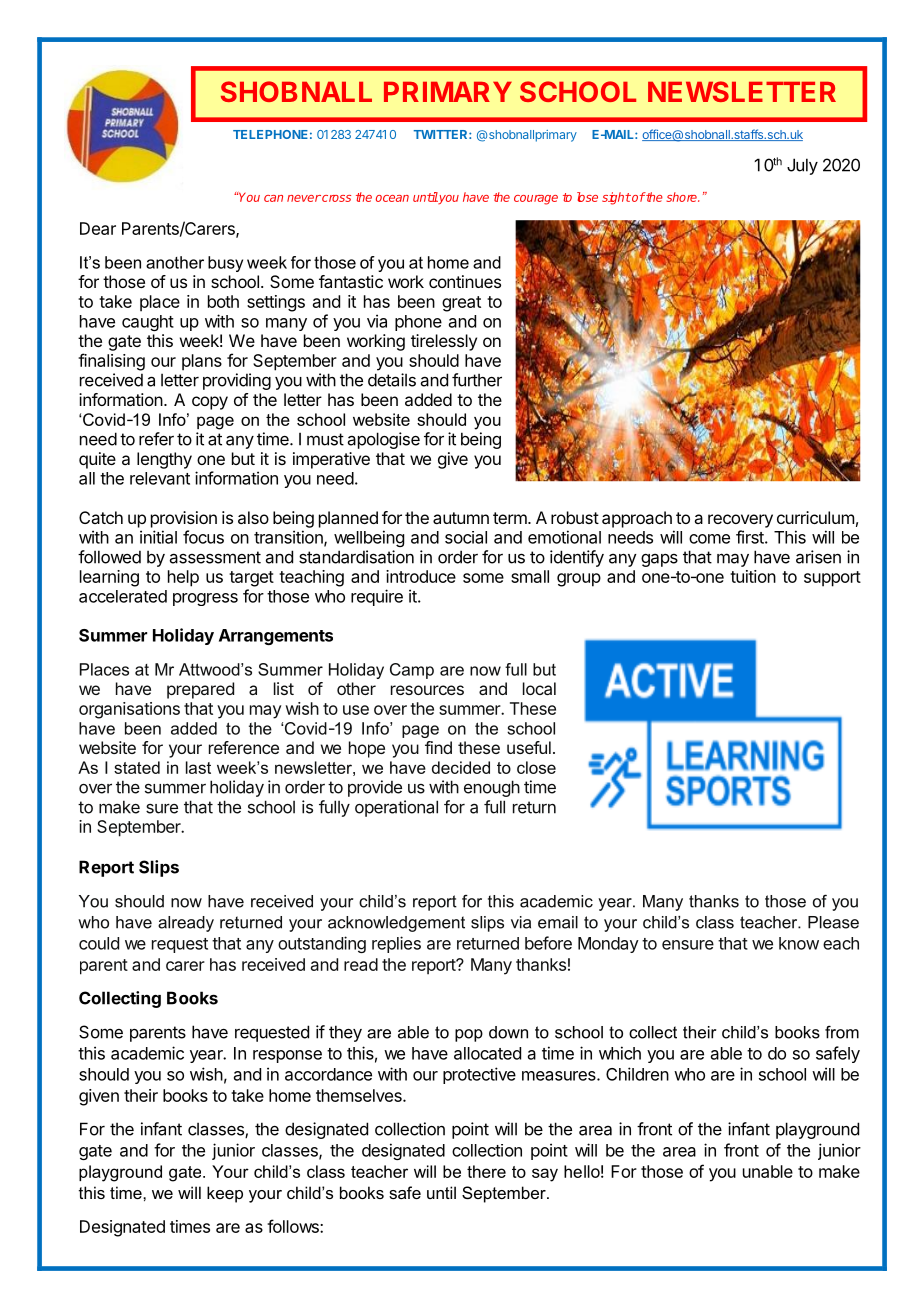 Image resolution: width=924 pixels, height=1308 pixels. I want to click on courage, so click(536, 200).
